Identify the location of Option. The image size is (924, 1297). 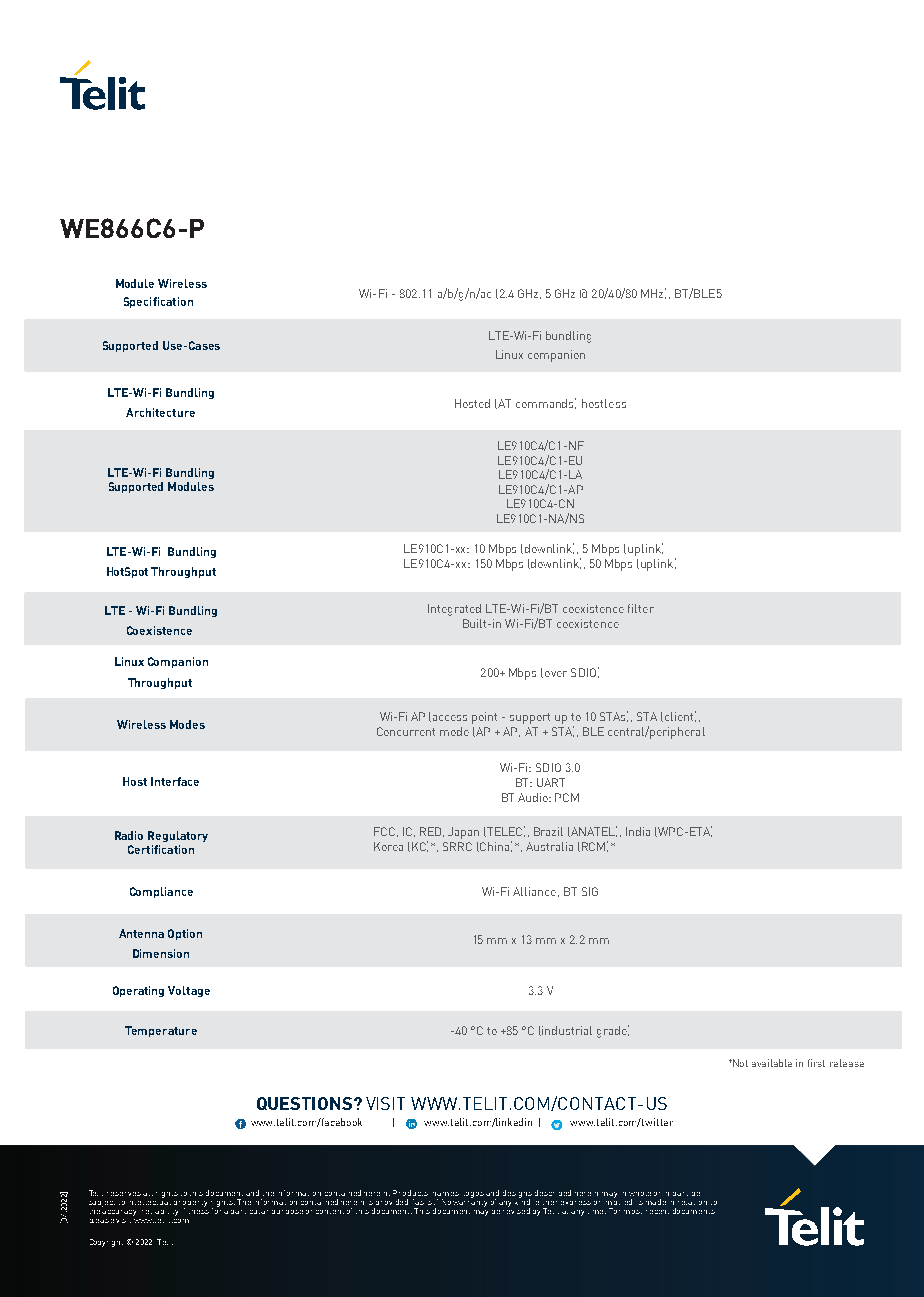
(185, 934).
